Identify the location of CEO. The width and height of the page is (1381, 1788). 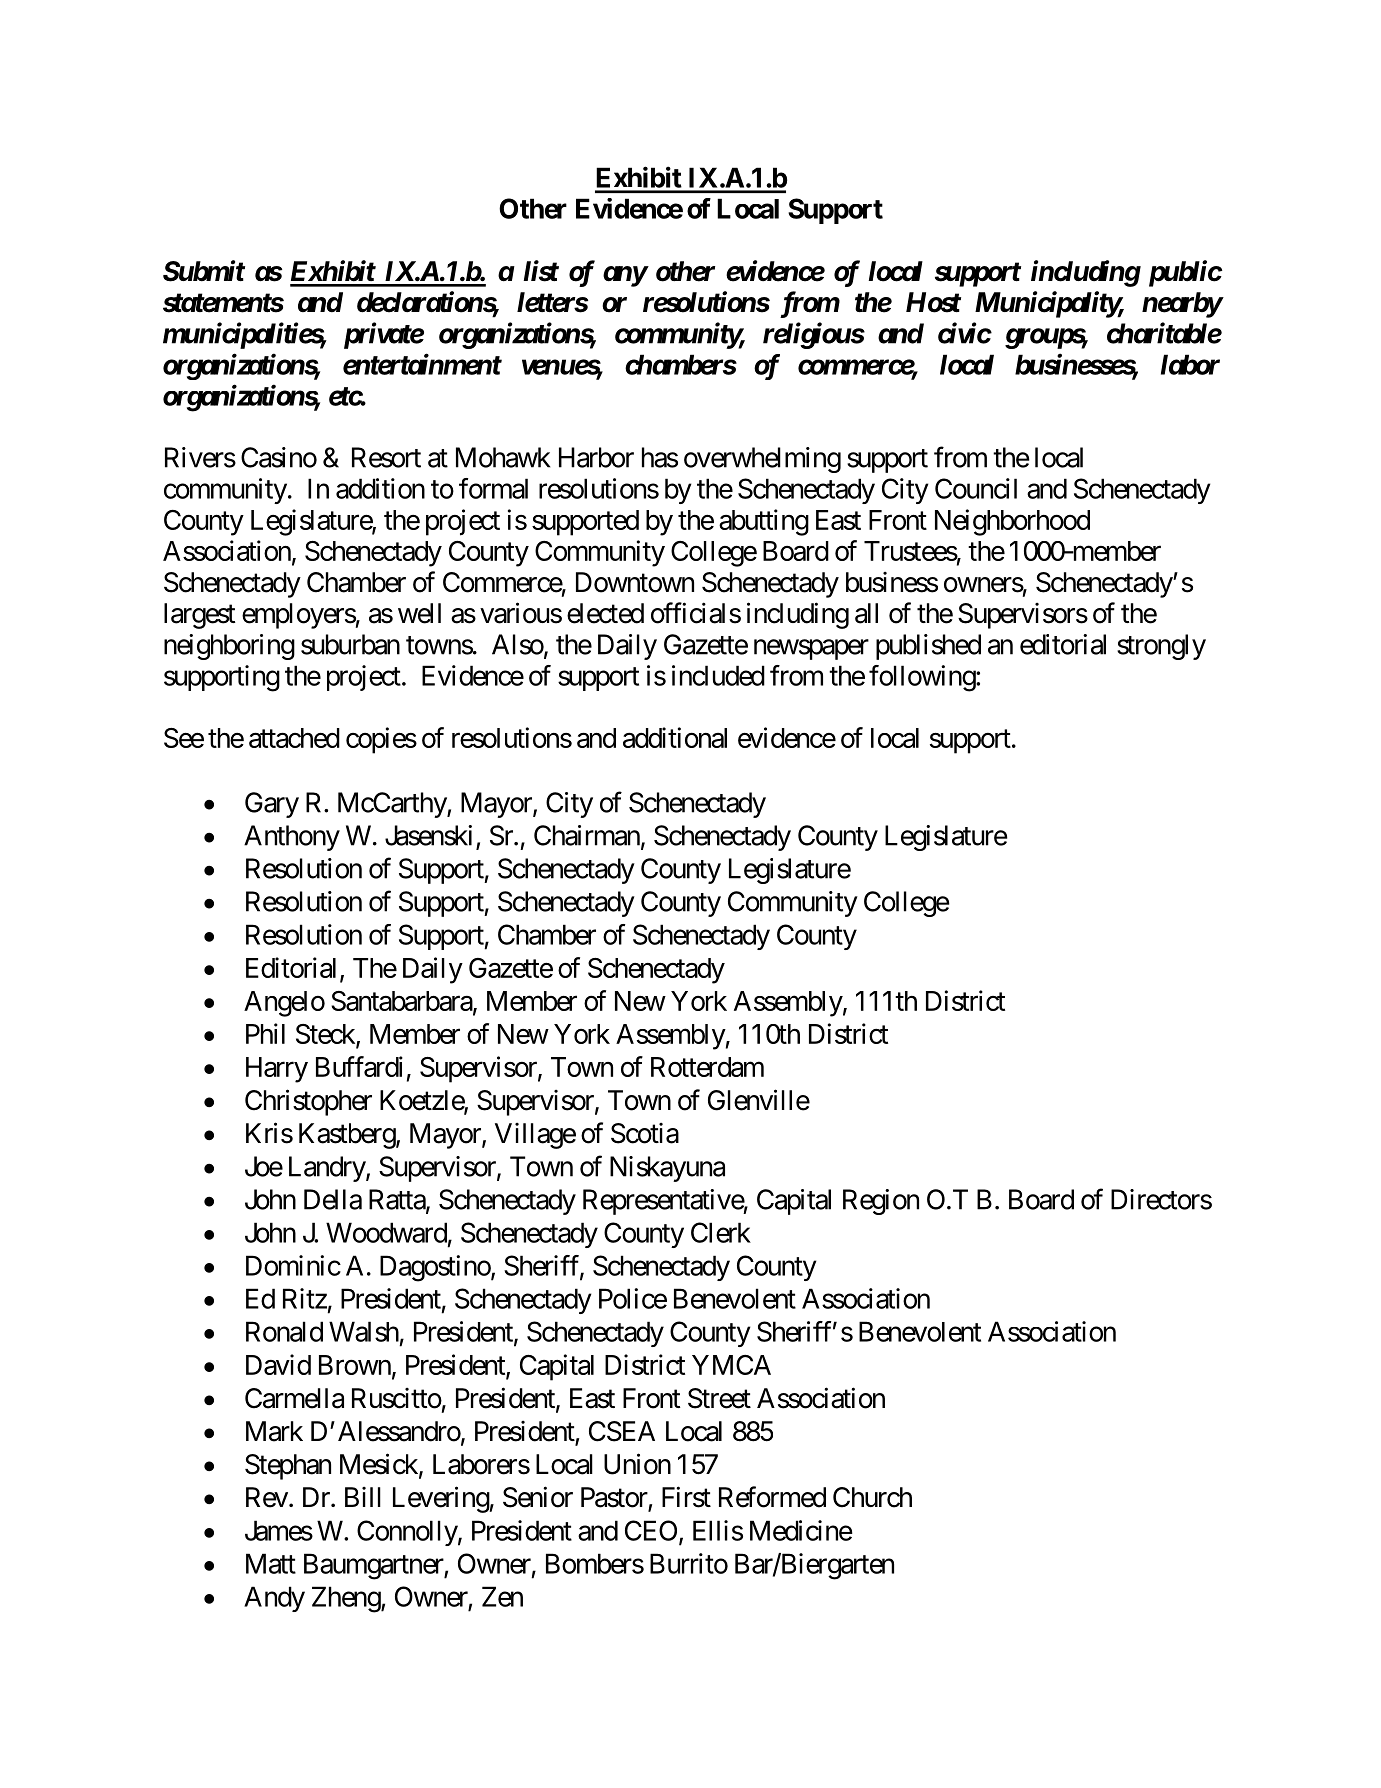
(651, 1530).
